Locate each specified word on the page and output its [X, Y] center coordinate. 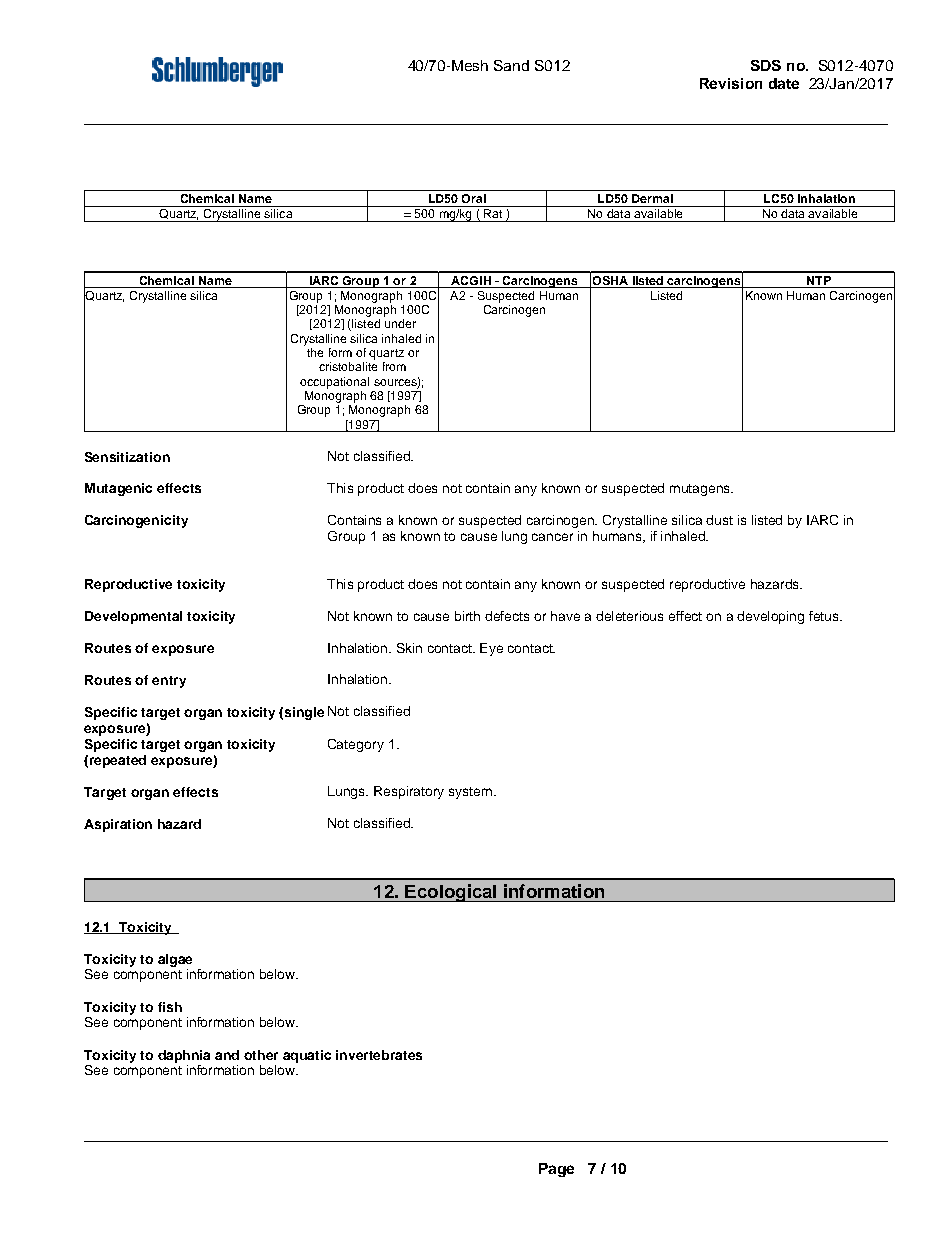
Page [556, 1170]
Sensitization [127, 457]
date [784, 83]
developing [770, 617]
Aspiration [118, 825]
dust [719, 520]
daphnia [184, 1056]
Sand [511, 65]
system [470, 793]
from [394, 366]
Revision [731, 83]
